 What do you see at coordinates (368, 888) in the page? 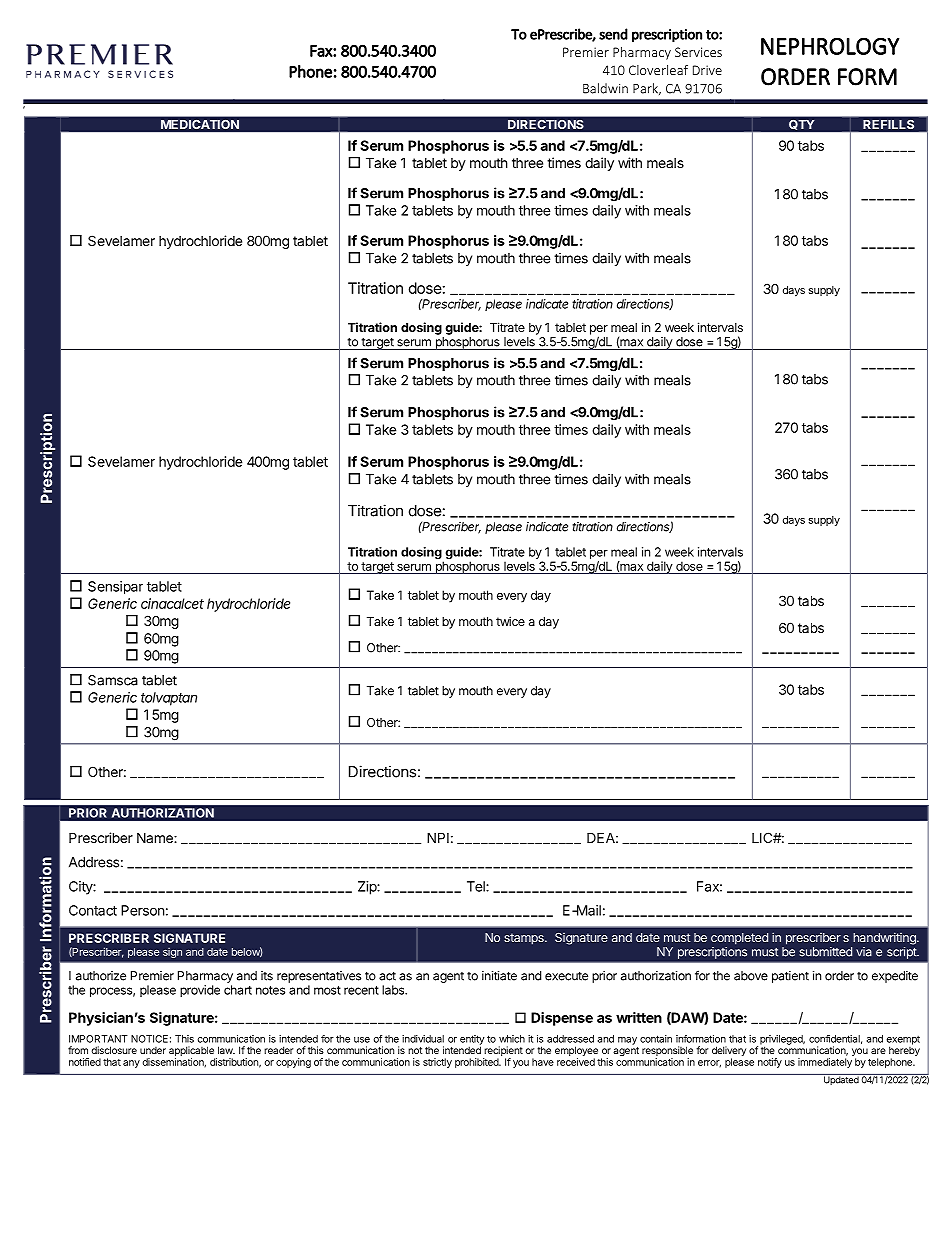
I see `Zip` at bounding box center [368, 888].
